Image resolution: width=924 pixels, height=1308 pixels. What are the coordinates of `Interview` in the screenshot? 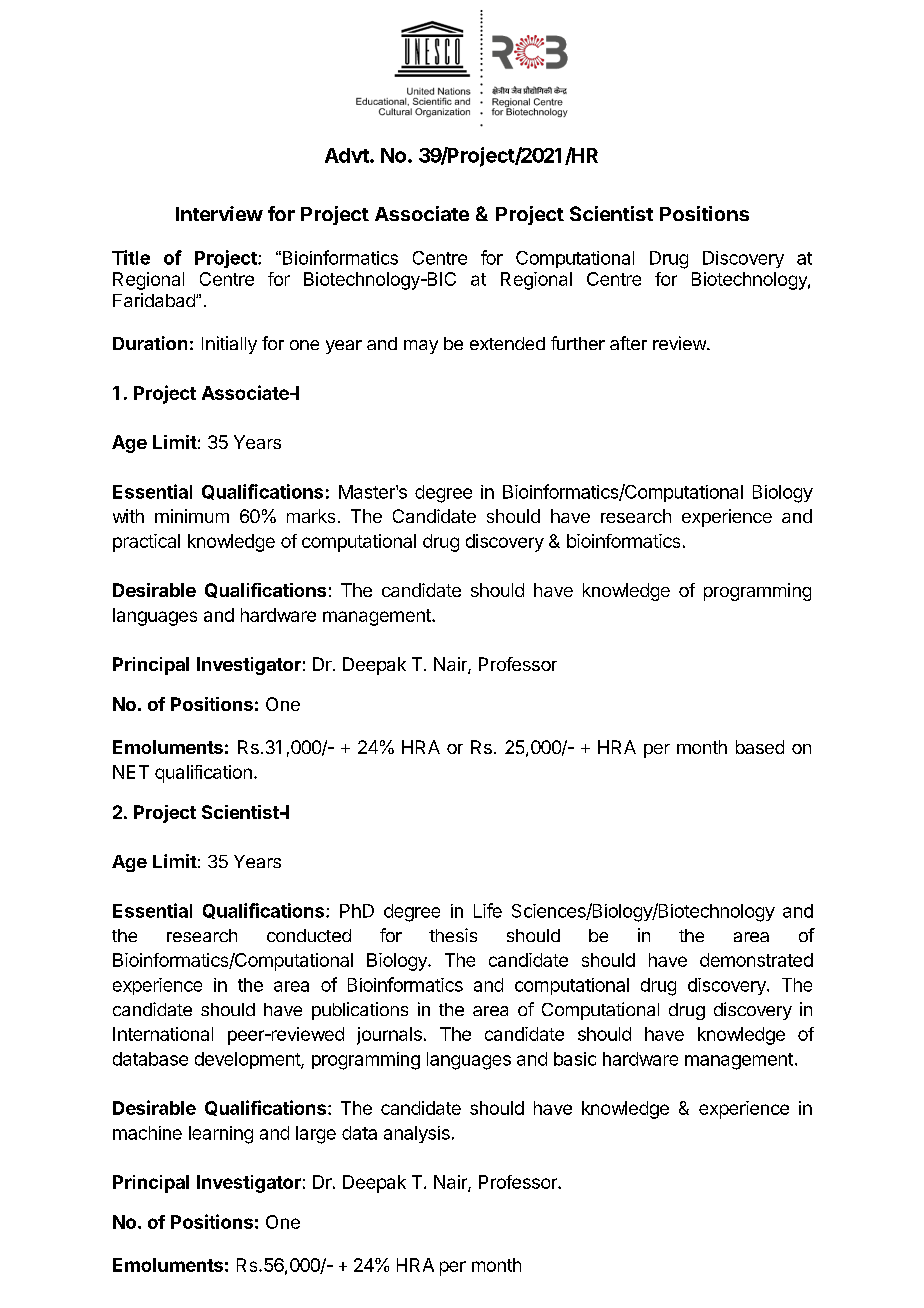 It's located at (219, 213).
